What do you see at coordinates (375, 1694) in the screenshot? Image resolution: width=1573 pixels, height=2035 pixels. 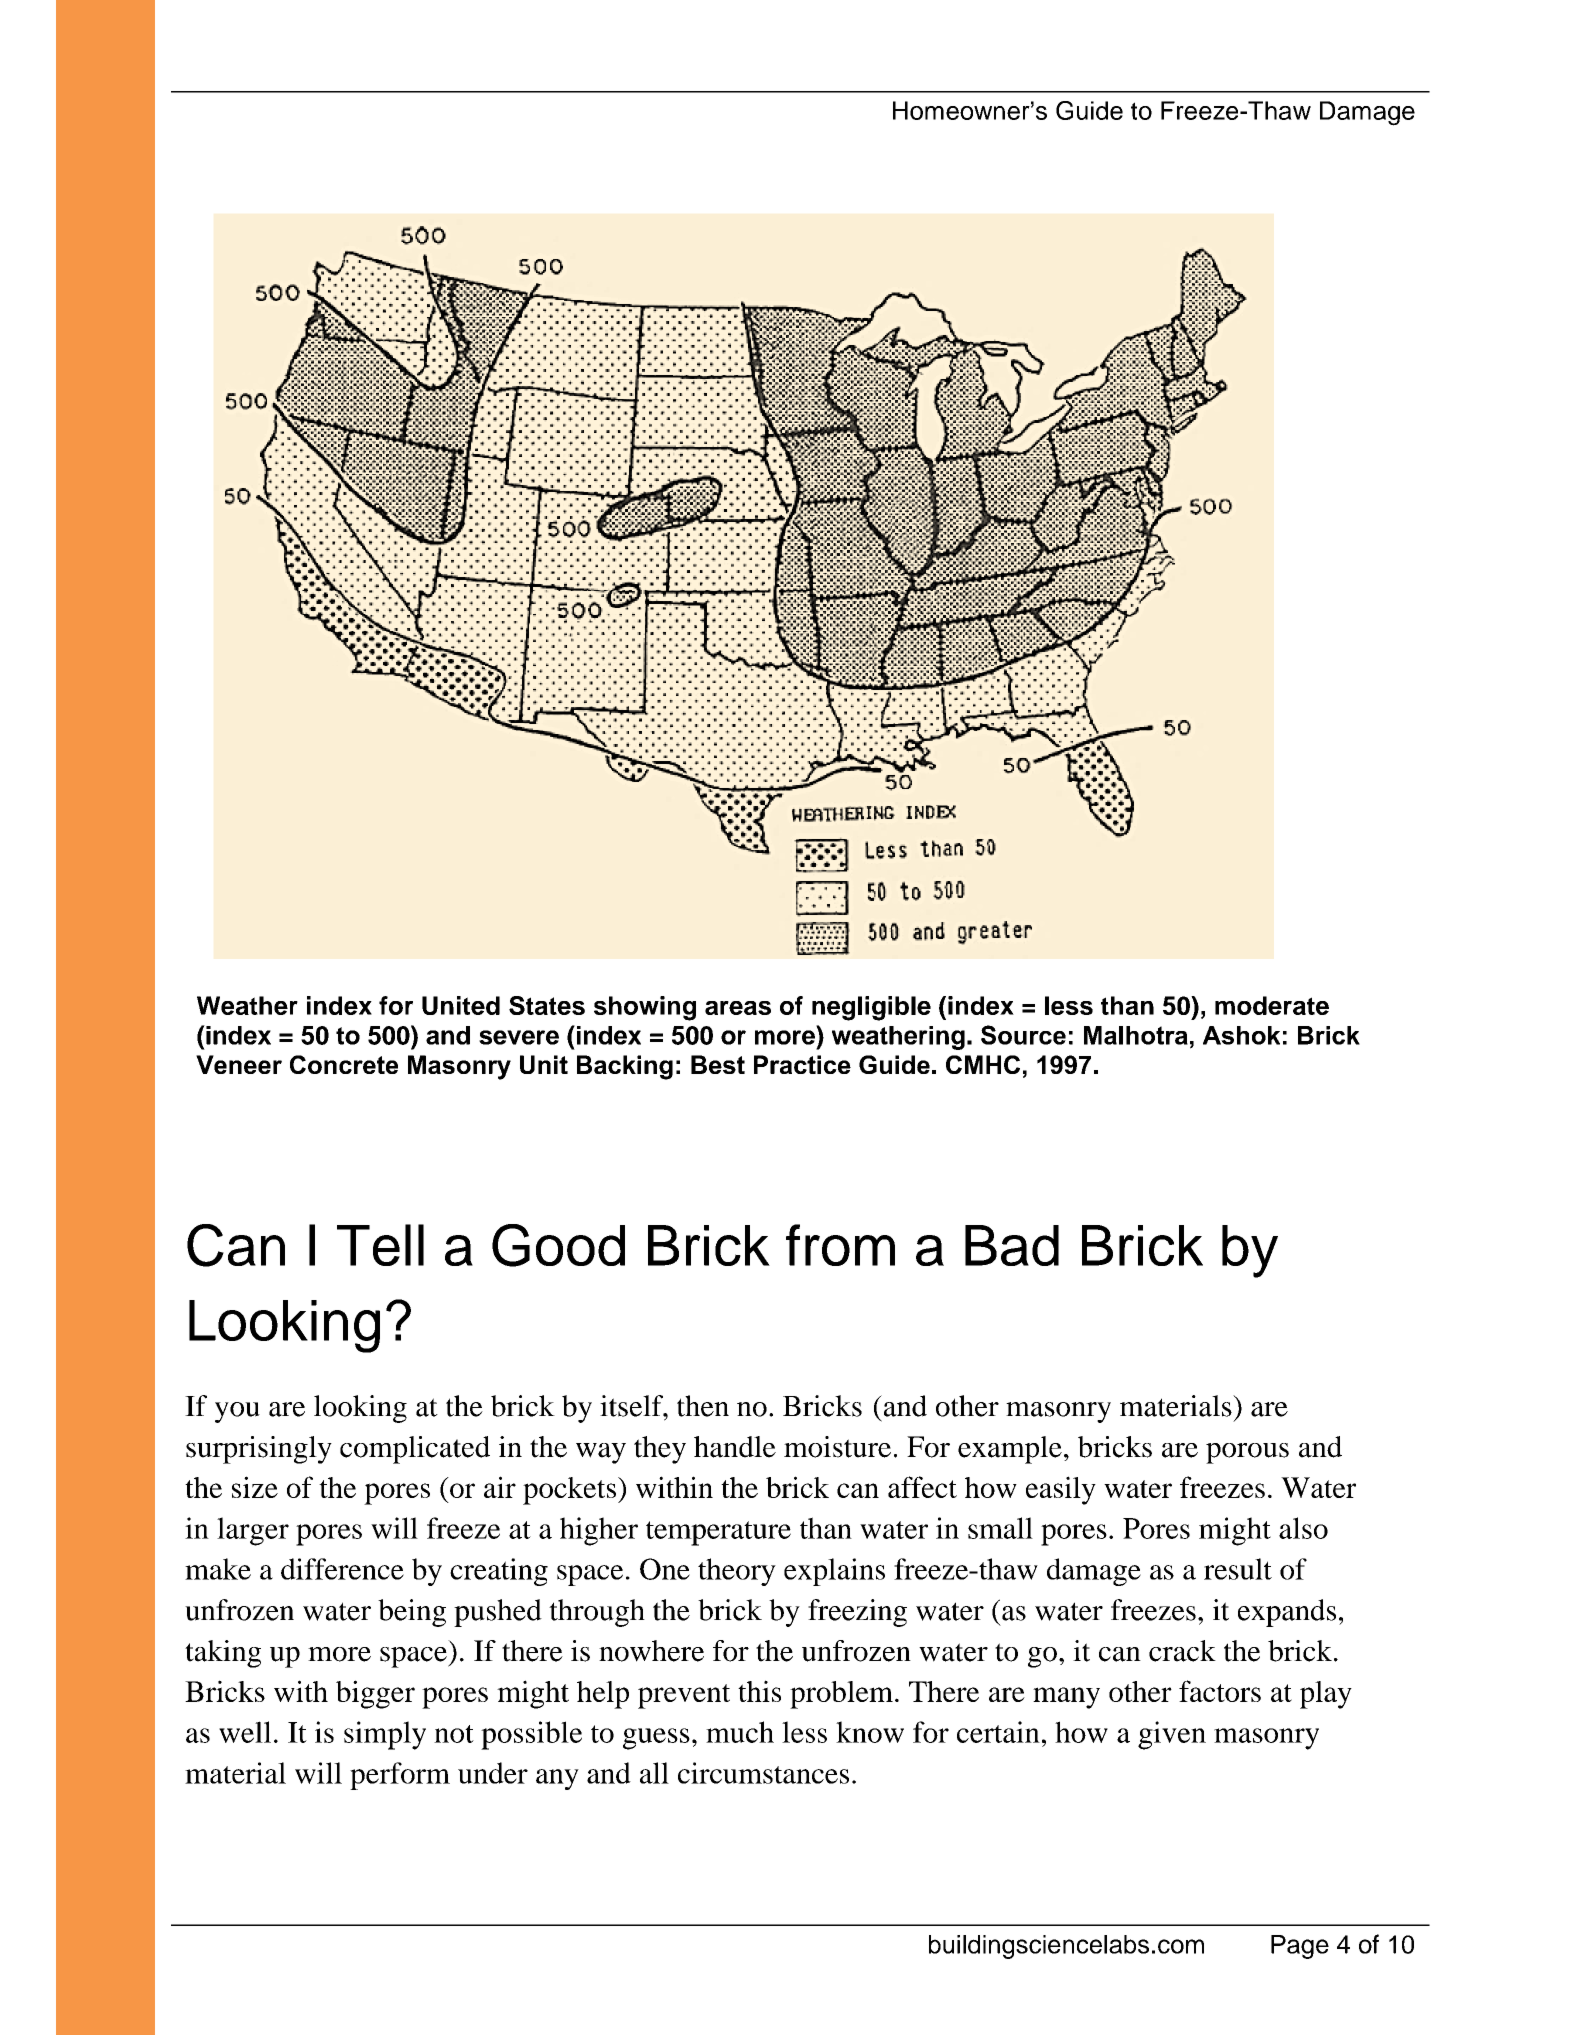 I see `bigger` at bounding box center [375, 1694].
